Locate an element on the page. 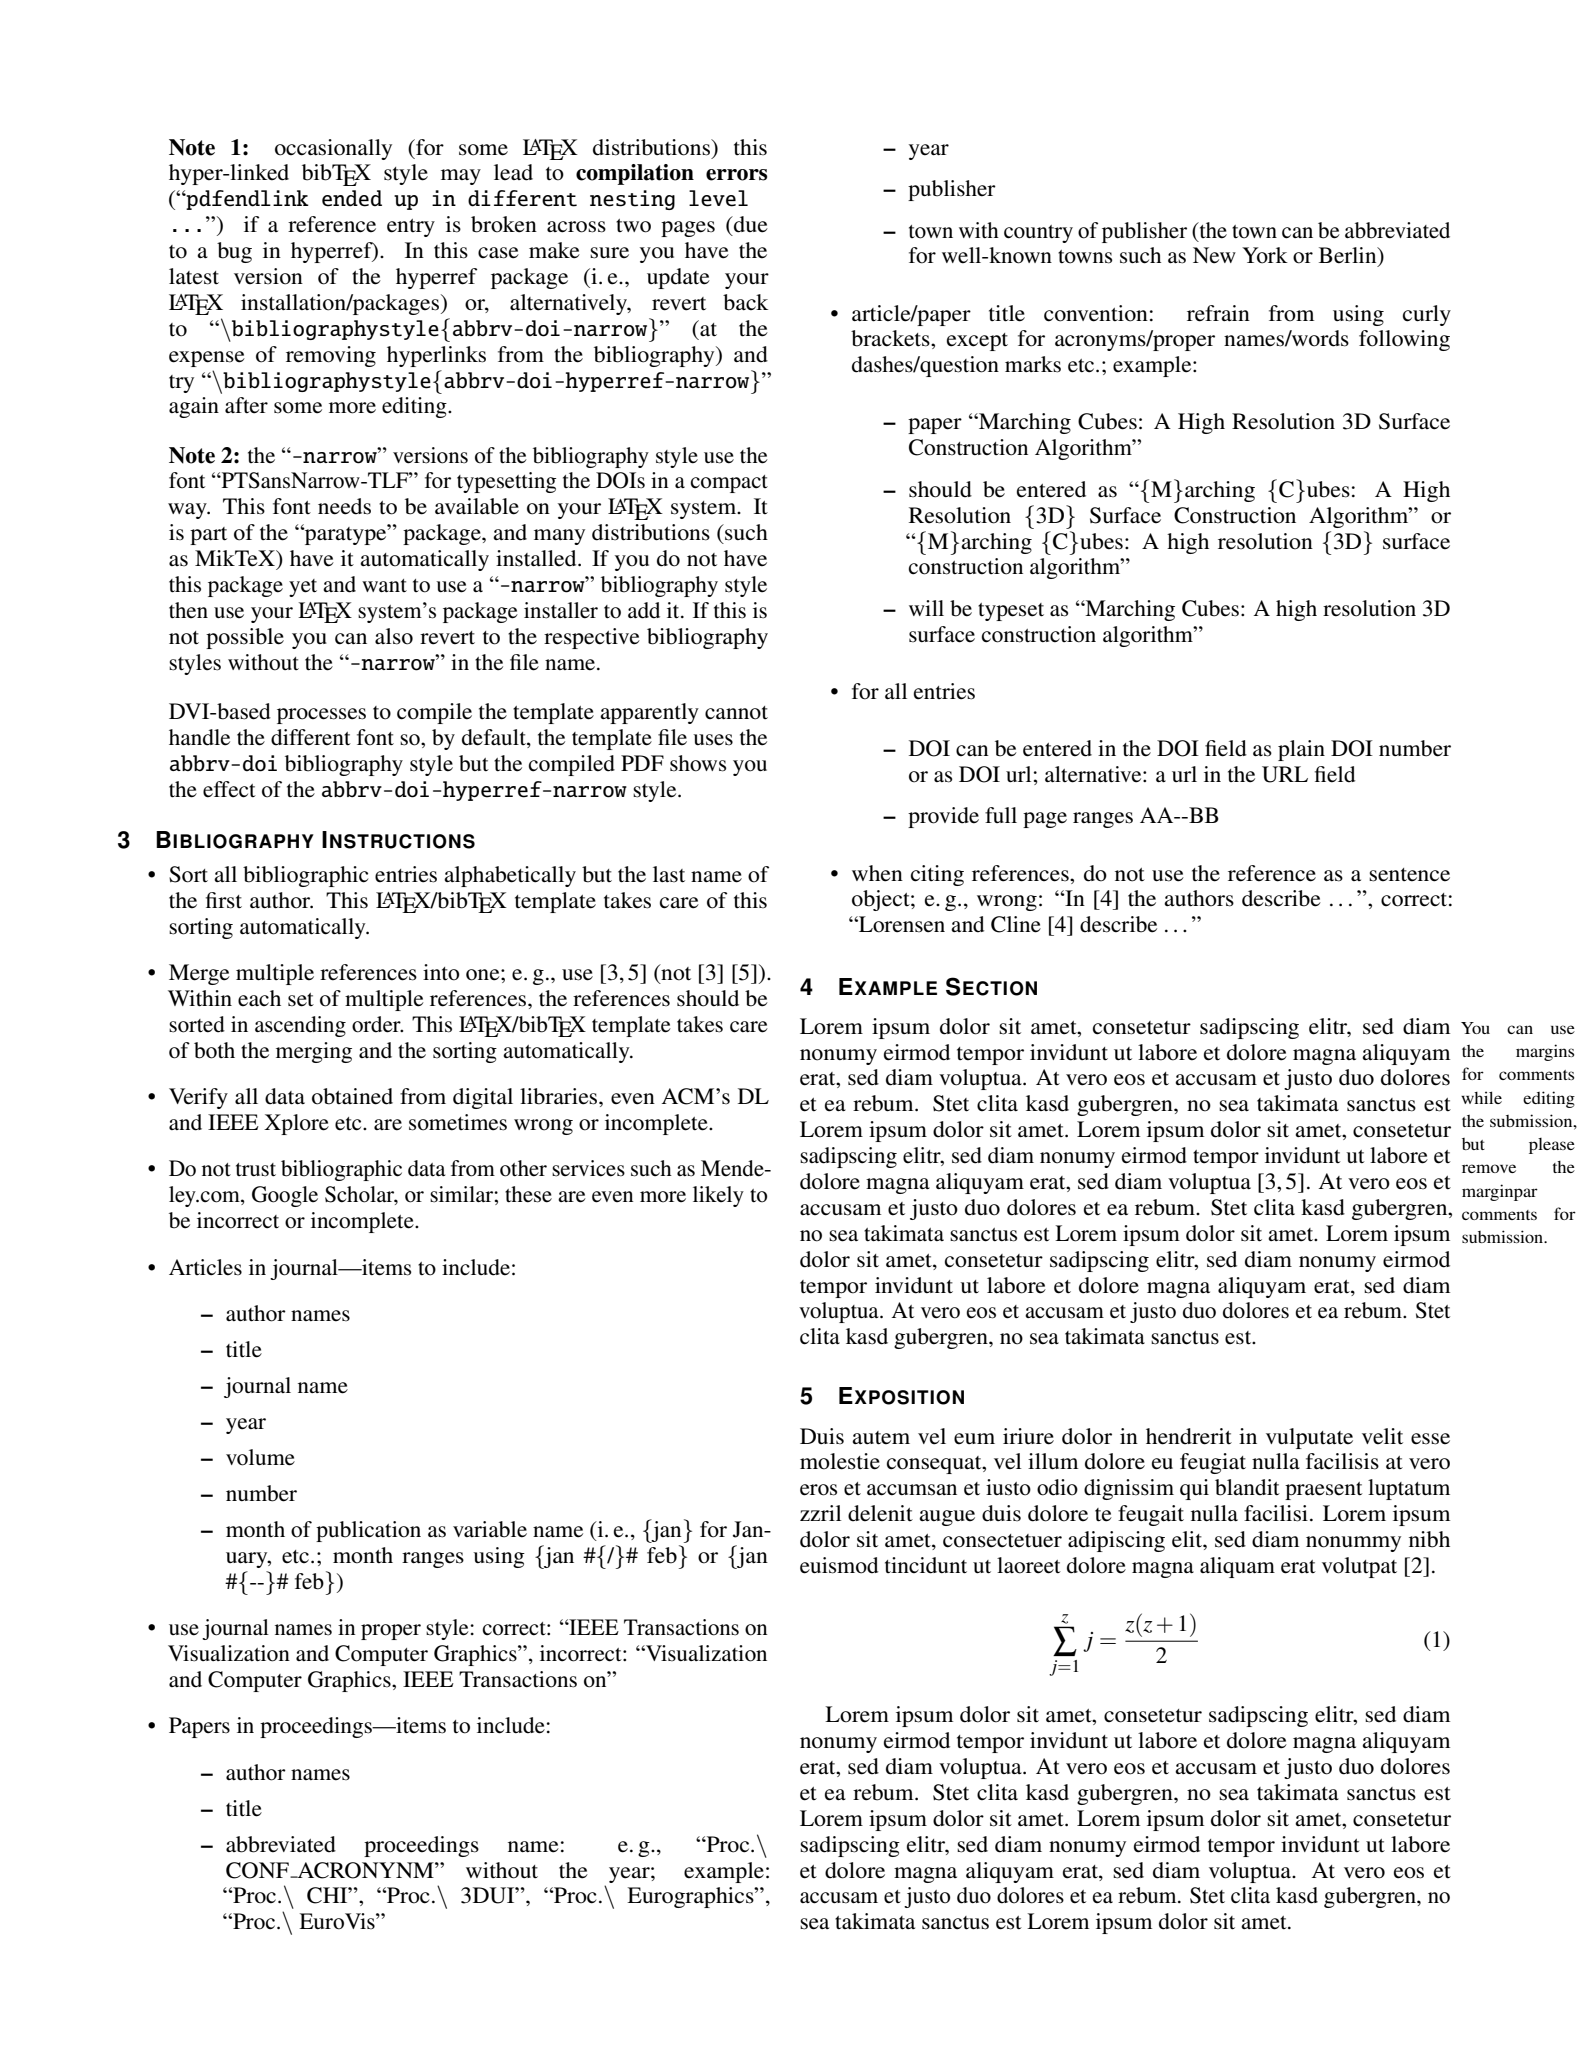 The image size is (1591, 2058). aliquam is located at coordinates (1237, 1567).
